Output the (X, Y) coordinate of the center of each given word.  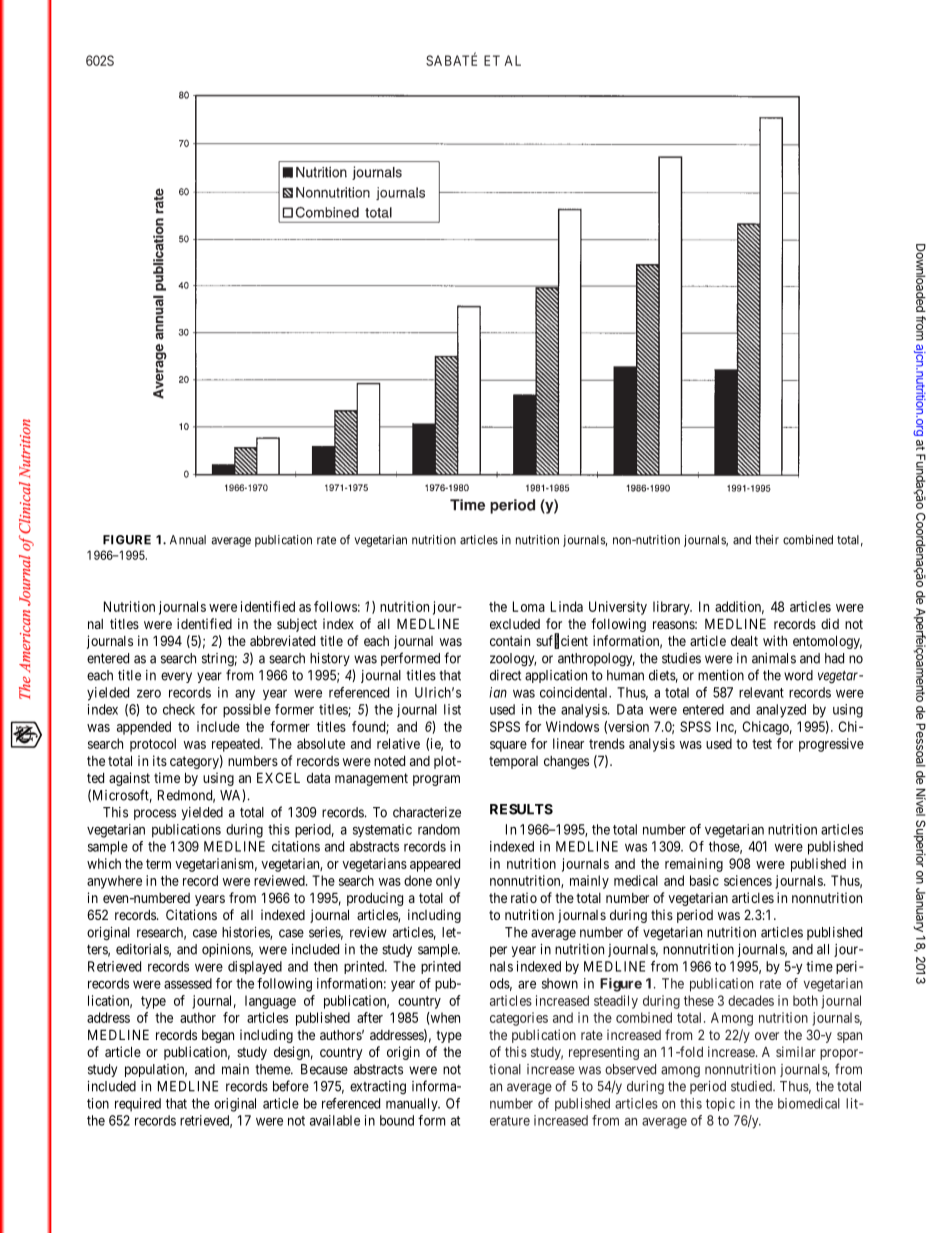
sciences (748, 880)
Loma (529, 606)
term (158, 864)
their (767, 540)
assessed (188, 983)
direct (505, 675)
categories (519, 1019)
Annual (188, 540)
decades (751, 1000)
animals (774, 658)
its (160, 760)
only (448, 882)
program (436, 780)
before (291, 1086)
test (762, 744)
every (176, 677)
